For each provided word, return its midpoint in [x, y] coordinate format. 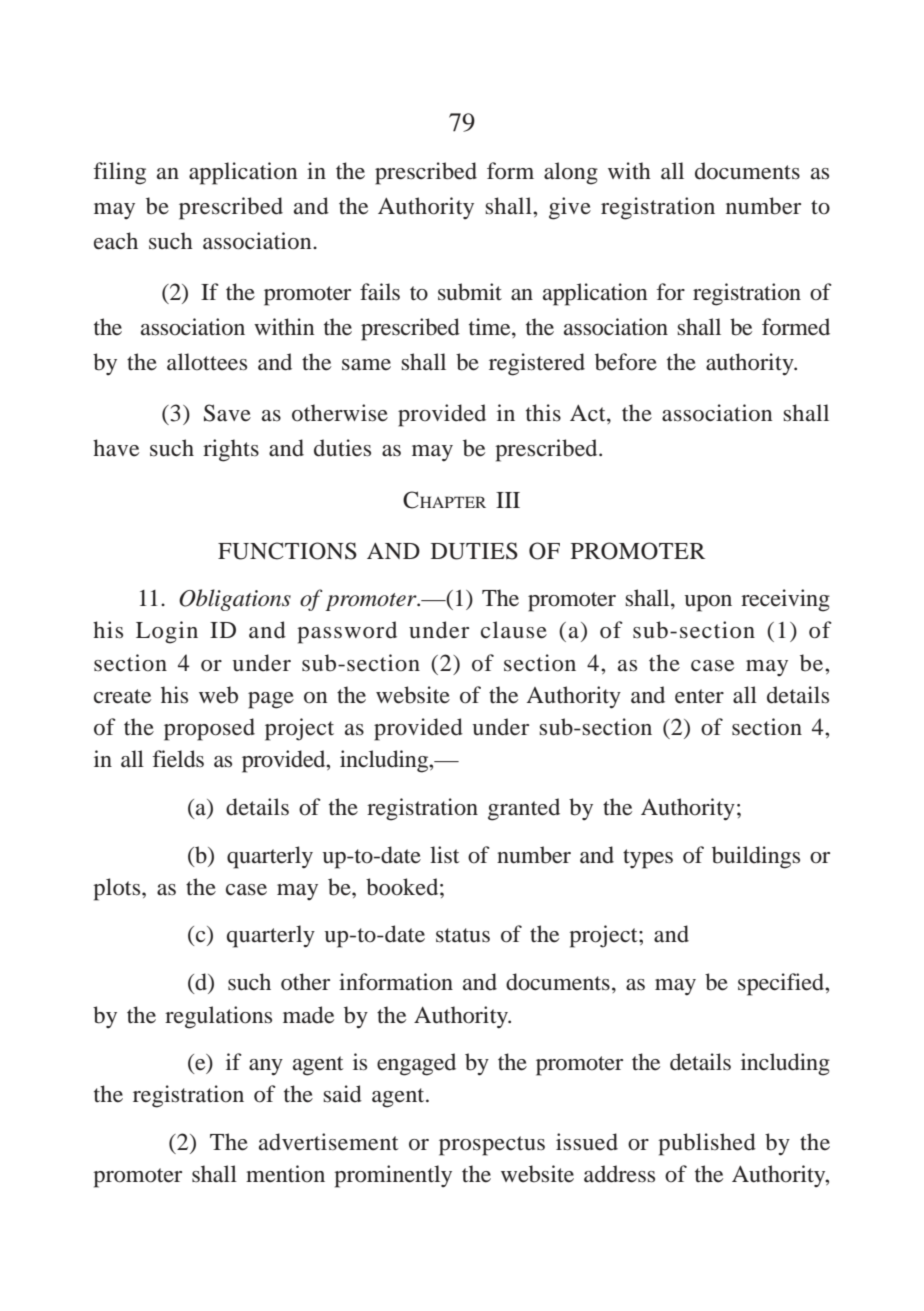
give [570, 208]
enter [699, 696]
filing [119, 173]
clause [514, 630]
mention [285, 1174]
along [571, 173]
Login [167, 632]
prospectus [492, 1146]
